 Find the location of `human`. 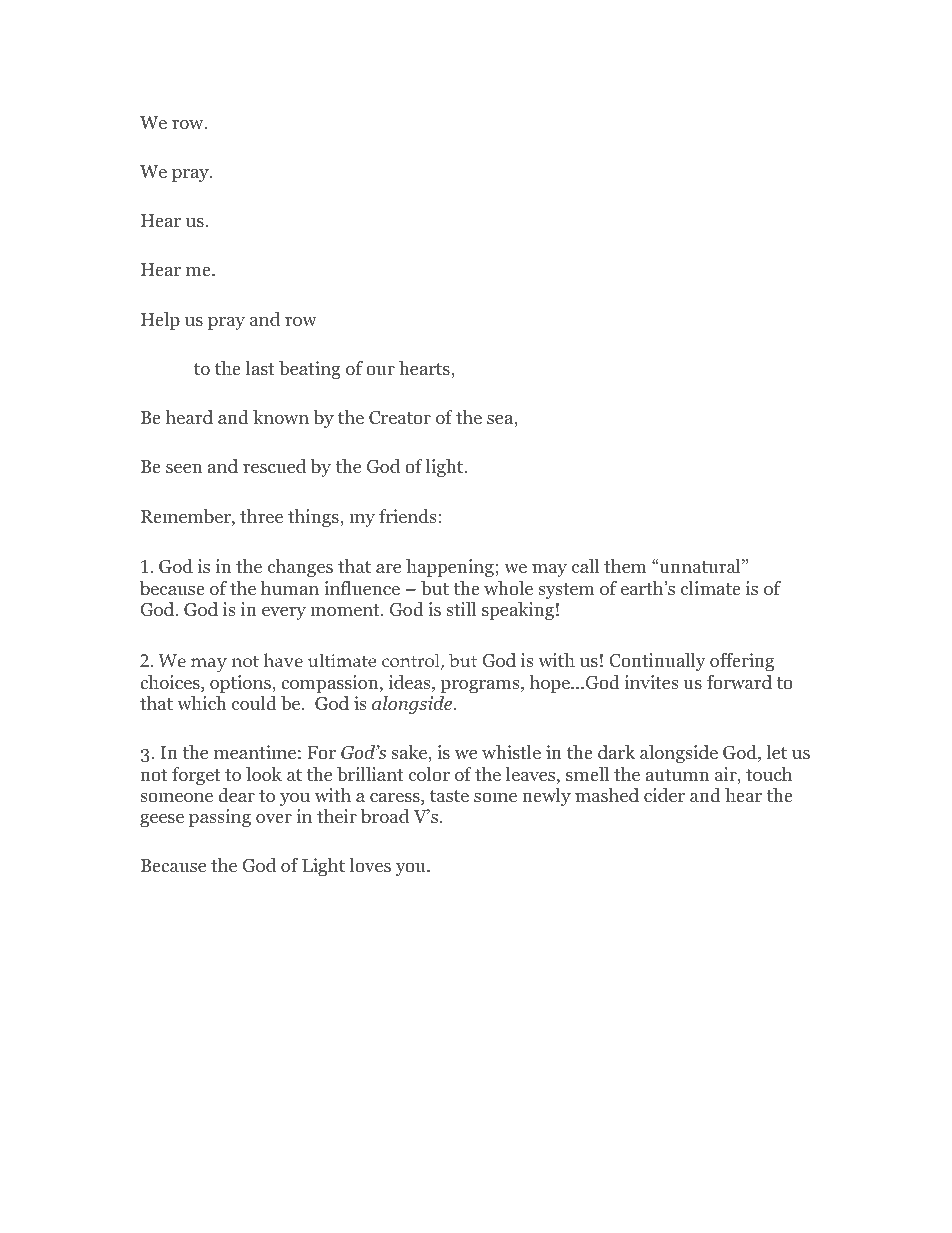

human is located at coordinates (290, 588).
